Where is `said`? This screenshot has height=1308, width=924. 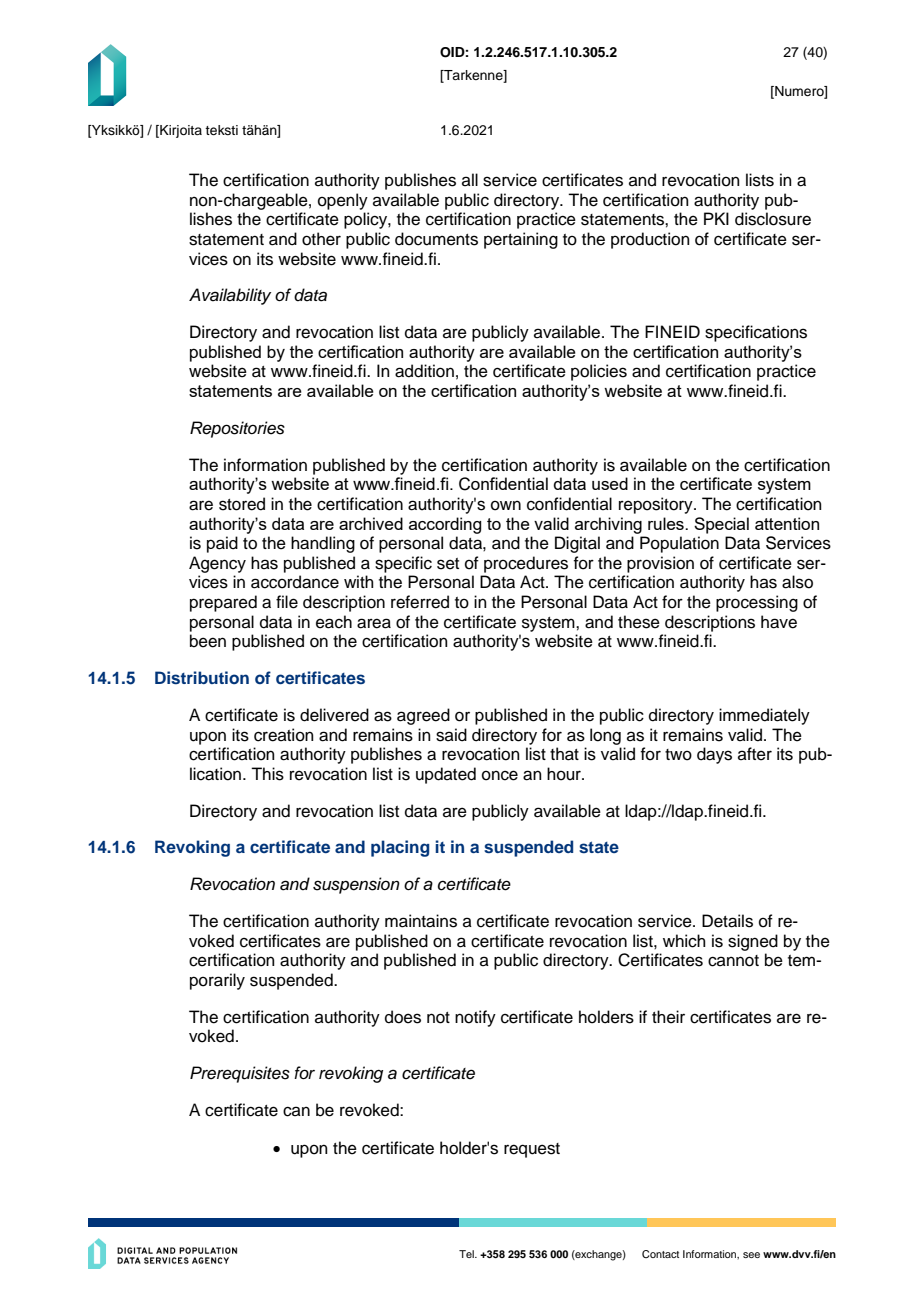
said is located at coordinates (451, 735).
